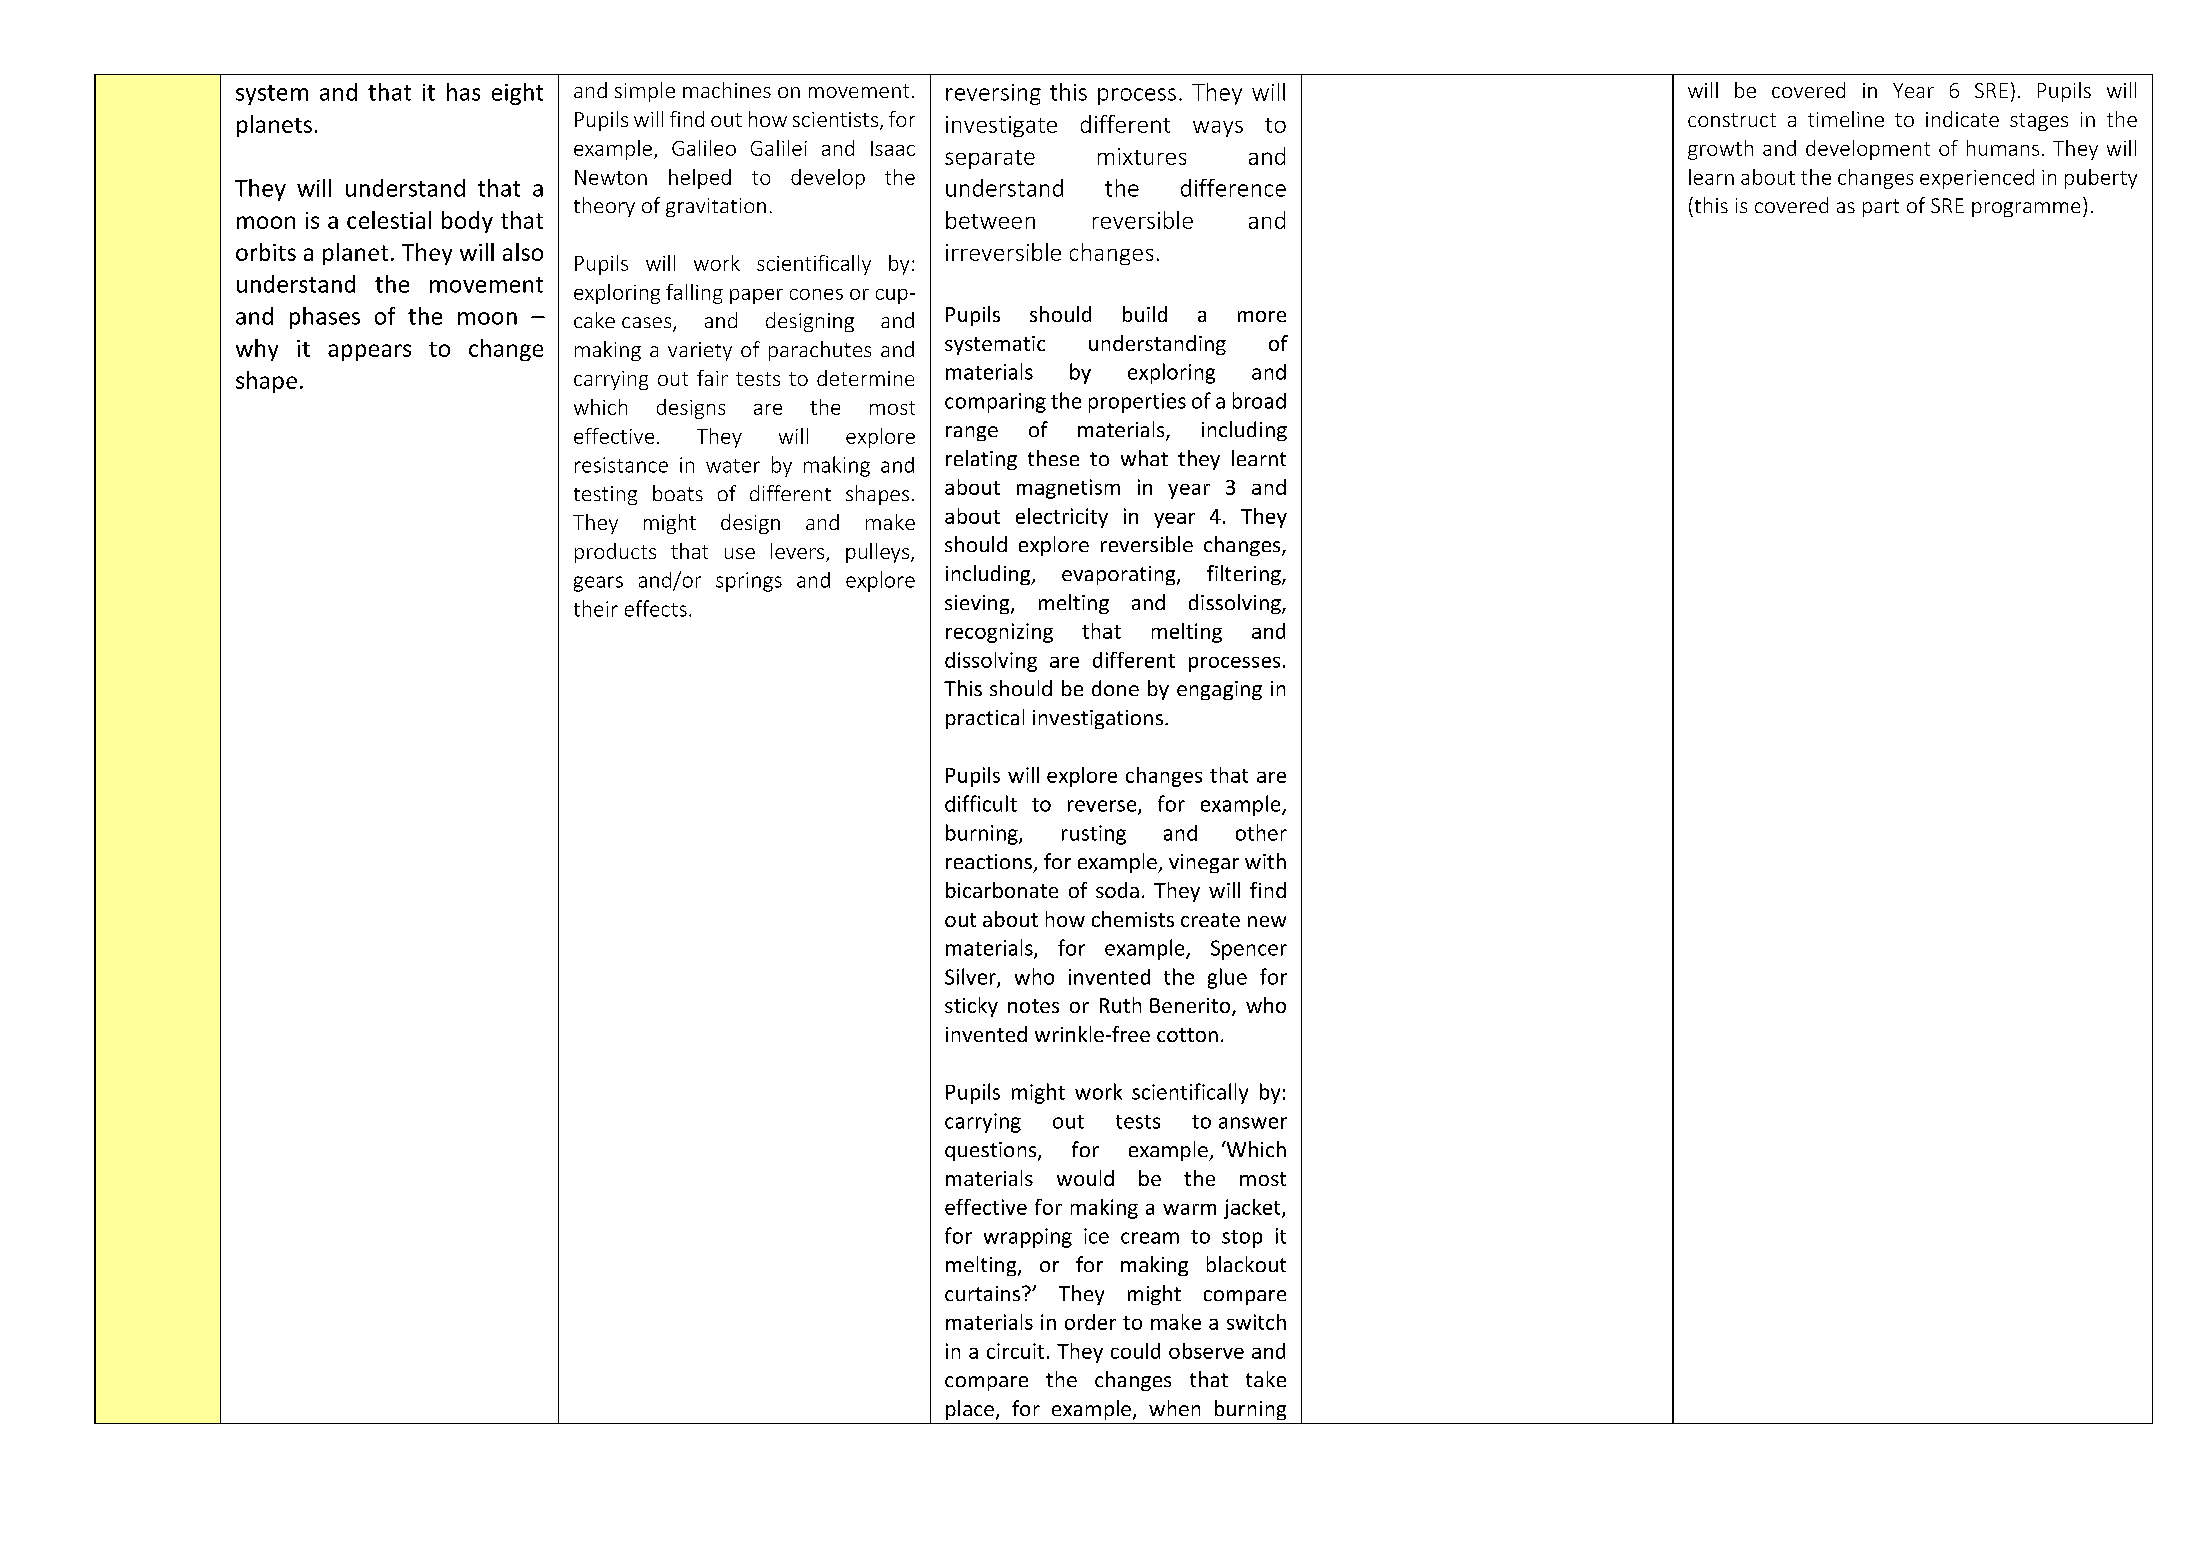  What do you see at coordinates (970, 1410) in the screenshot?
I see `place` at bounding box center [970, 1410].
